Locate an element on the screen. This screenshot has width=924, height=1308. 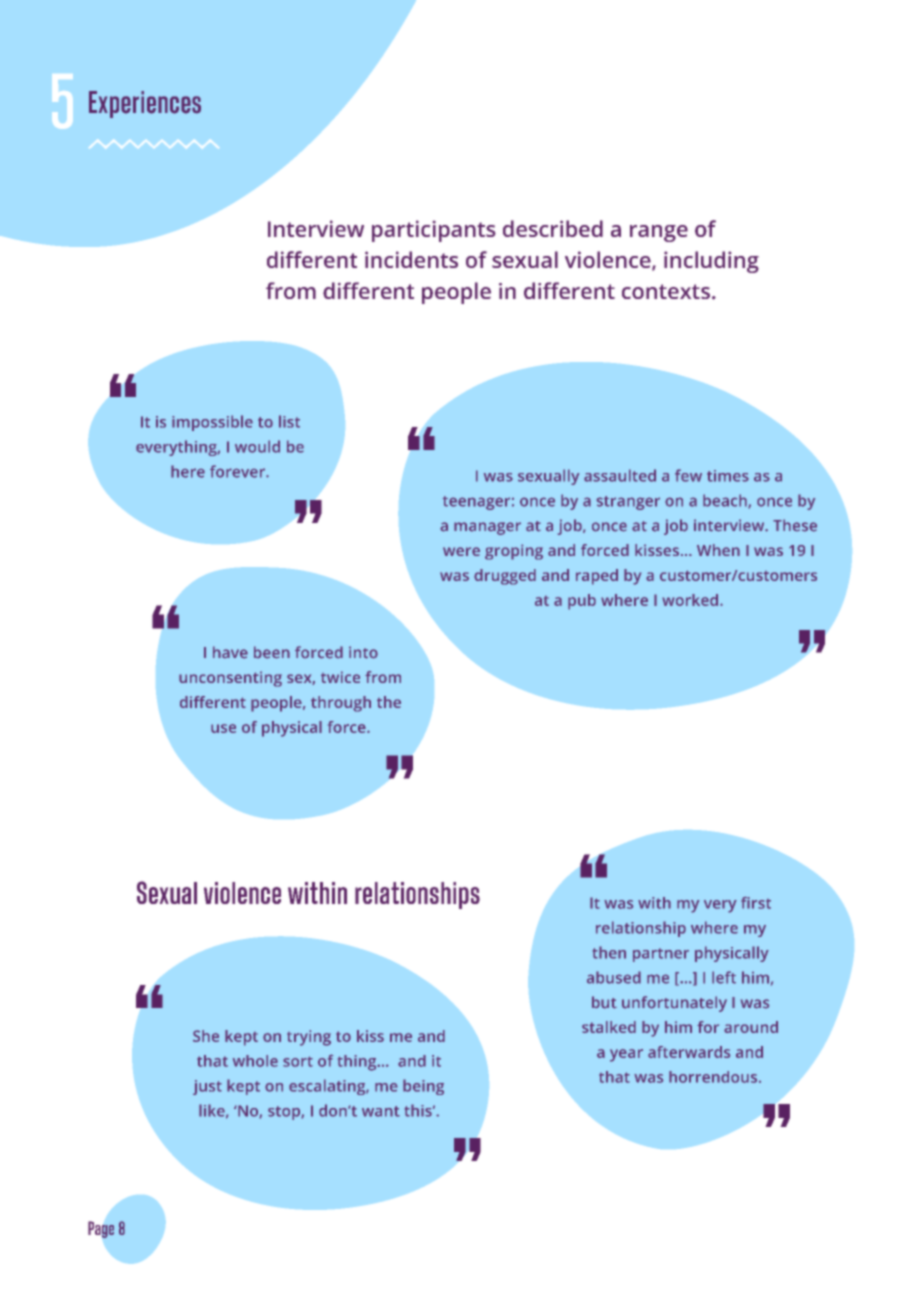
including is located at coordinates (711, 262).
